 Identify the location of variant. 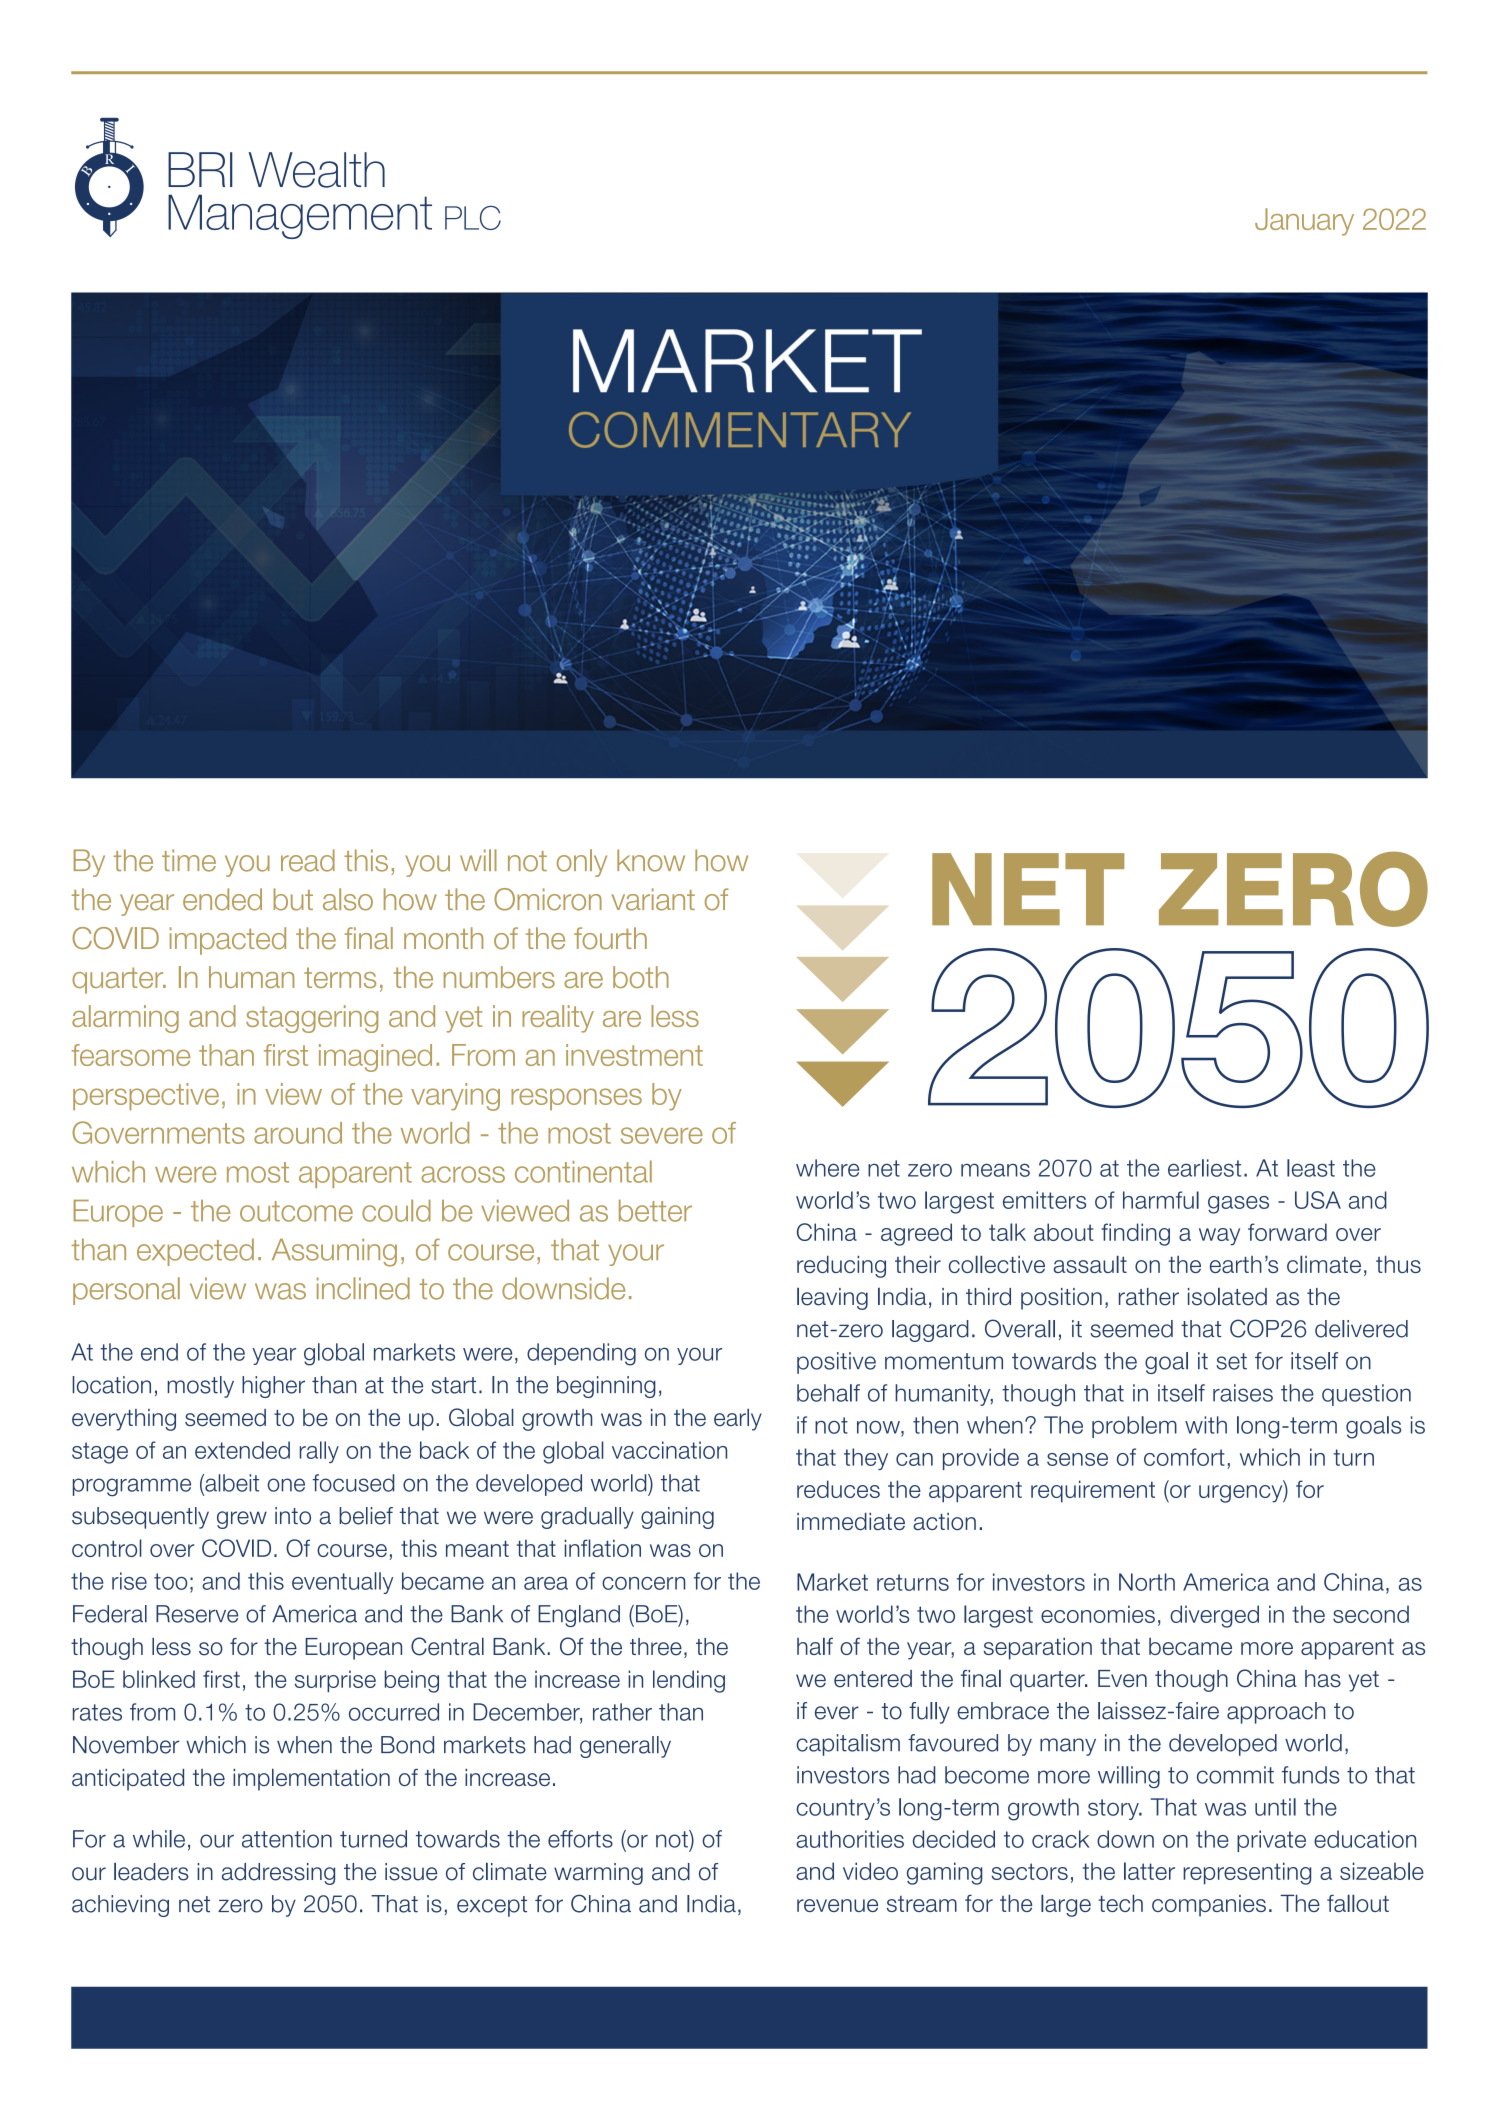
(653, 899).
